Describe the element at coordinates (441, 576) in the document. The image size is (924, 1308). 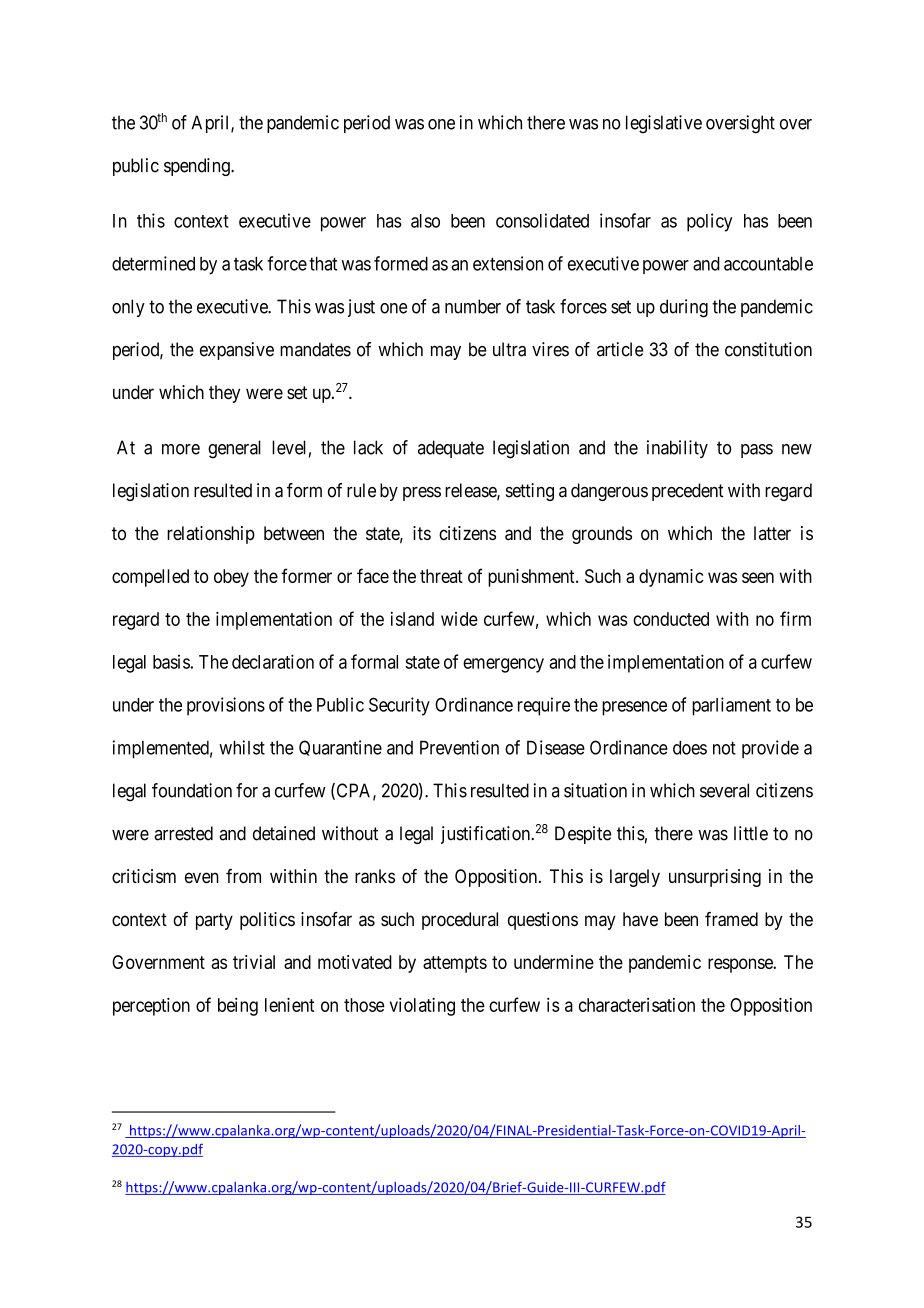
I see `threat` at that location.
